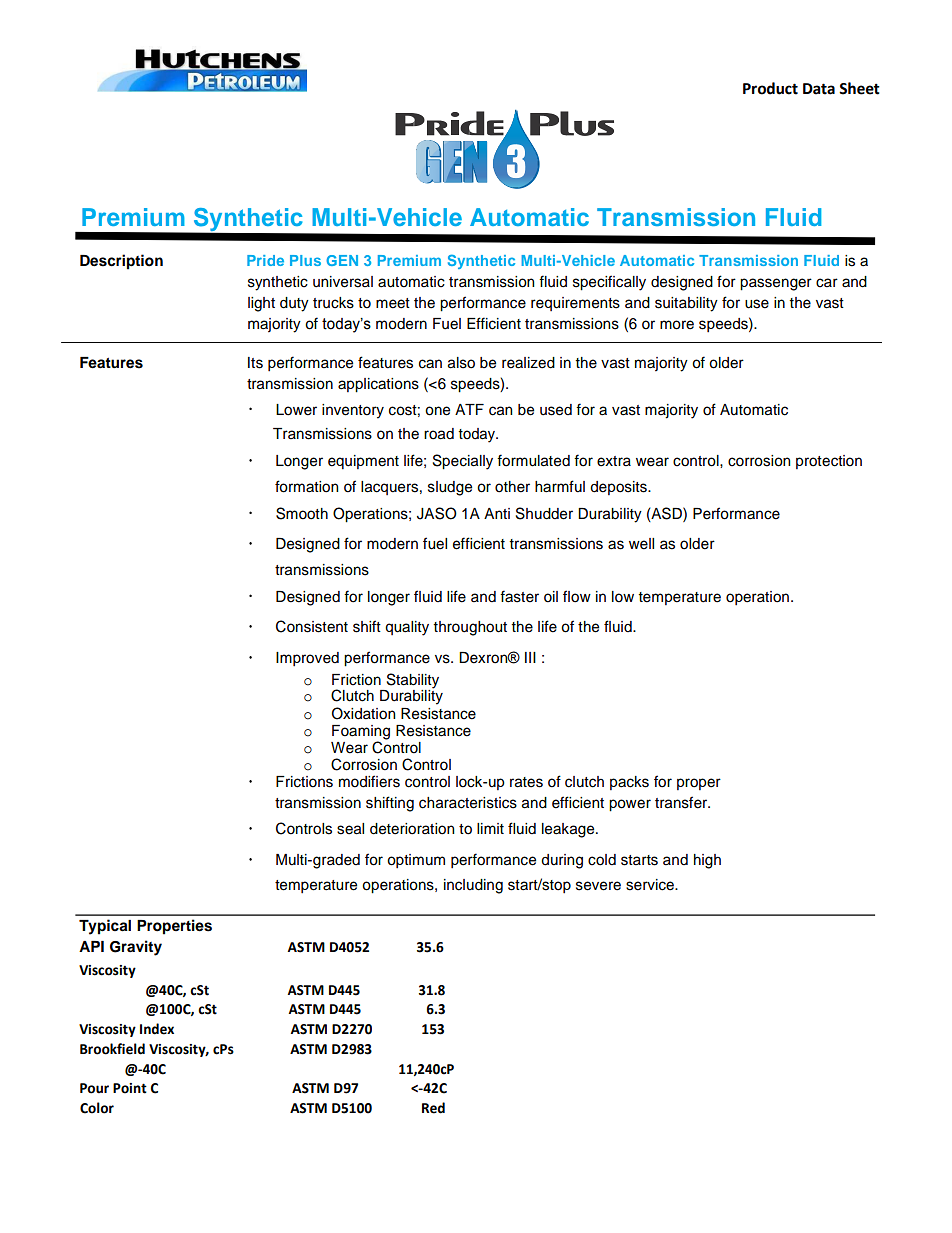  What do you see at coordinates (312, 626) in the image?
I see `Consistent` at bounding box center [312, 626].
